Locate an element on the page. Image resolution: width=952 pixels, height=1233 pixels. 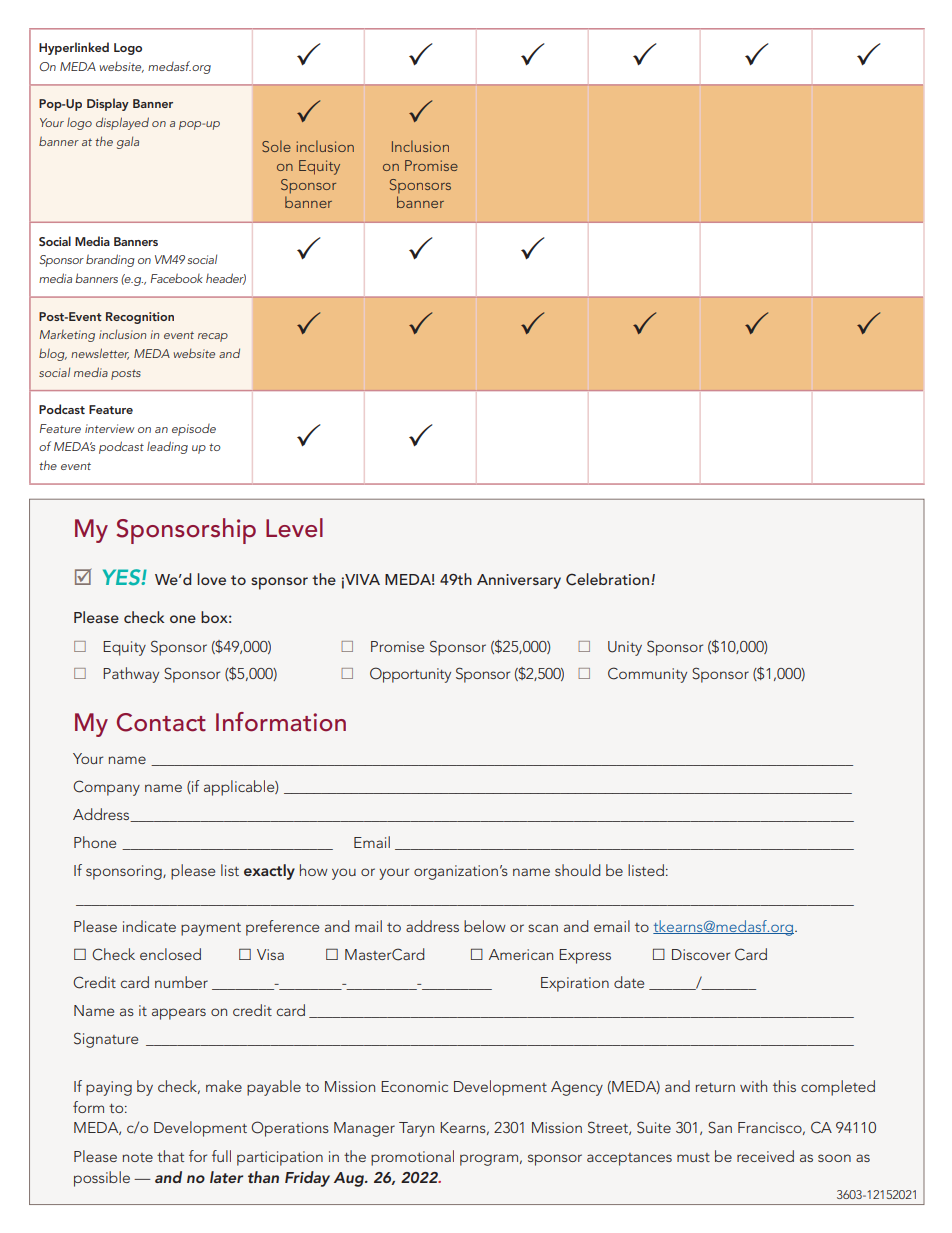
Facebook is located at coordinates (177, 278).
